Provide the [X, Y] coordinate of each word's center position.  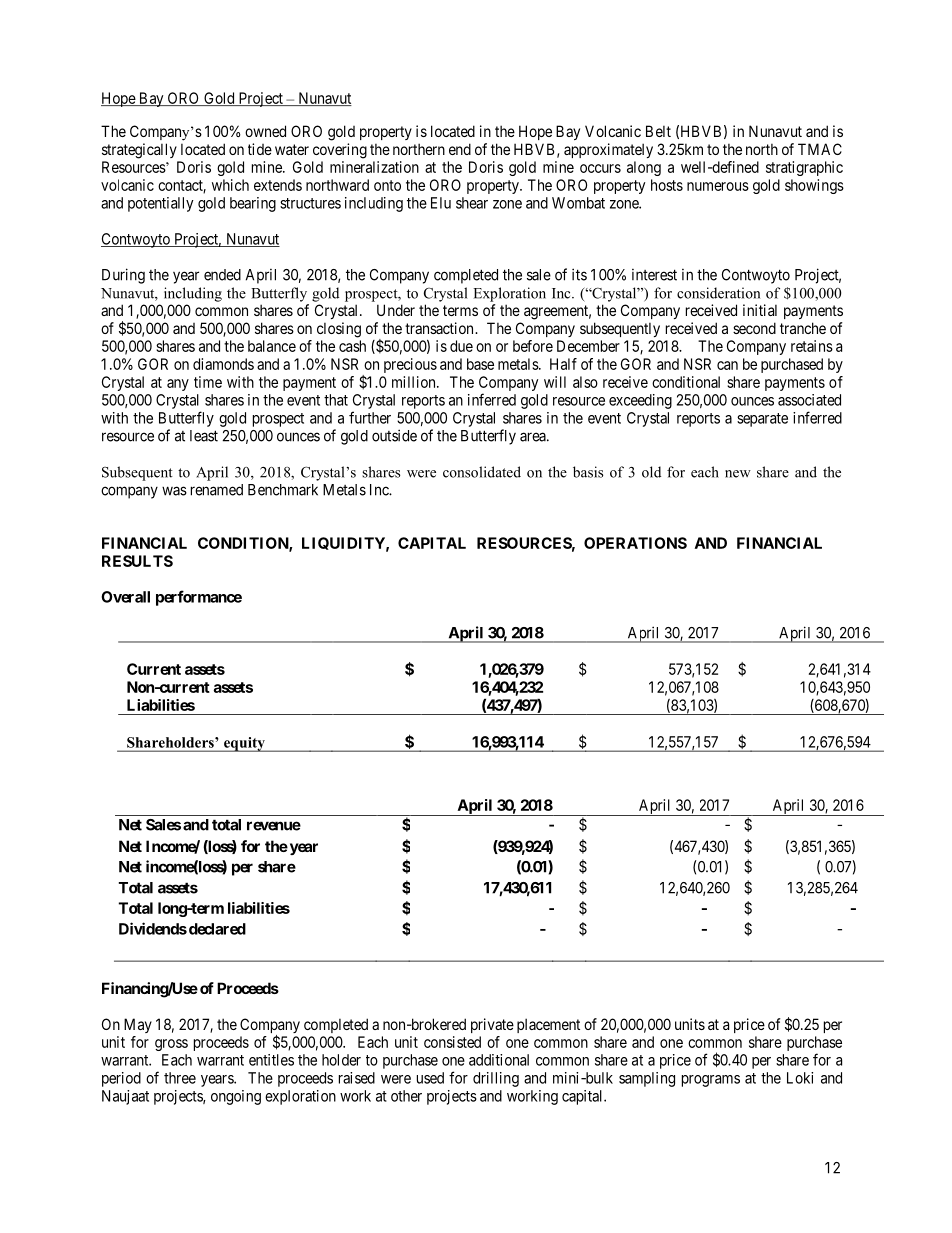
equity [244, 744]
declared [216, 929]
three [180, 1078]
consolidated [482, 472]
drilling [496, 1079]
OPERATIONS [635, 543]
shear [472, 203]
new [738, 474]
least [204, 436]
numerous [718, 186]
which [230, 185]
